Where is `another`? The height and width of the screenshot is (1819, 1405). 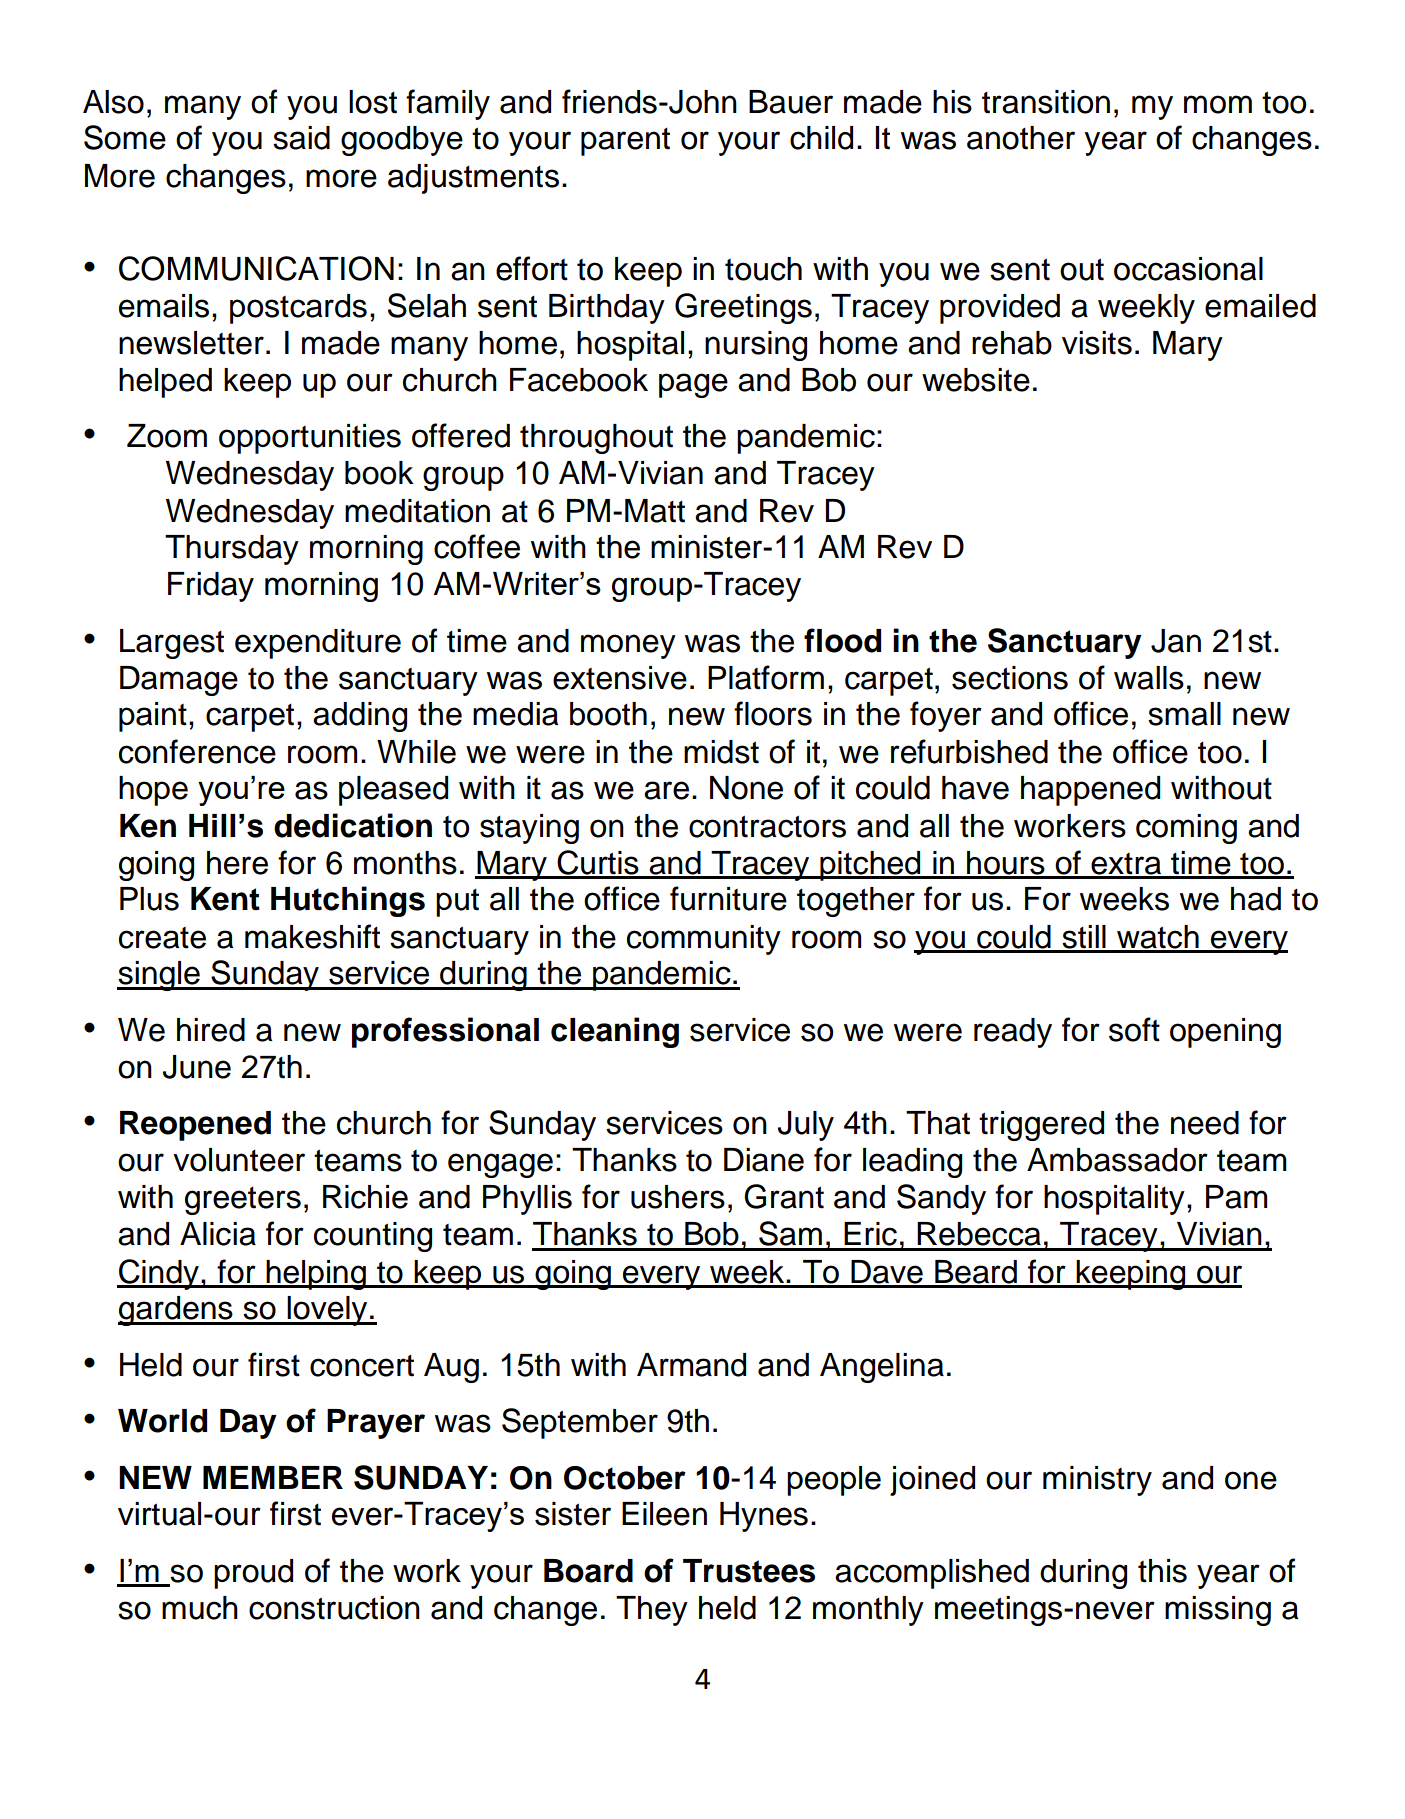 another is located at coordinates (1021, 138).
